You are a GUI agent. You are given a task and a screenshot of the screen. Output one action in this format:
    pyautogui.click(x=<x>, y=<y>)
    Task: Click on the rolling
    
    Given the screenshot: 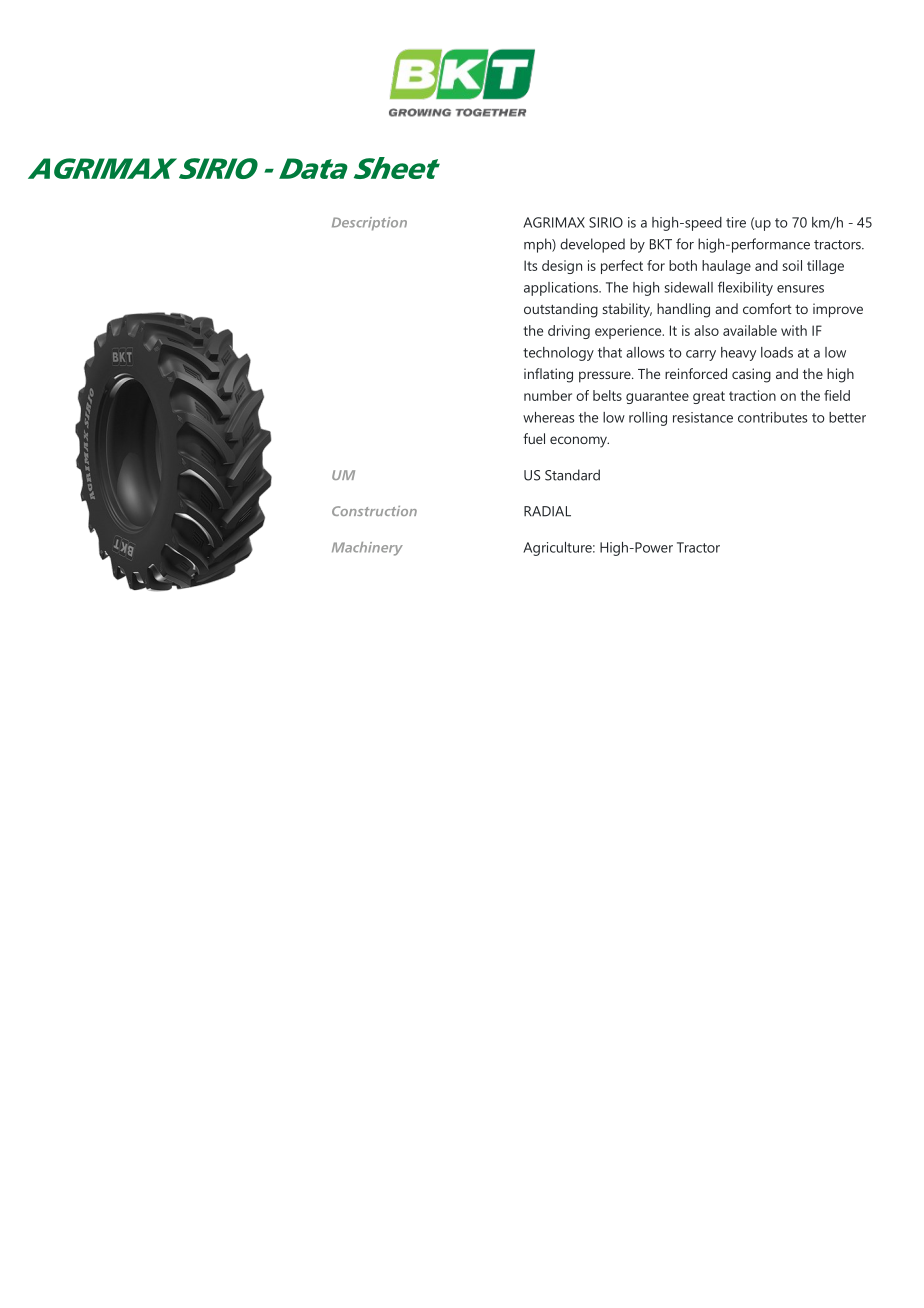 What is the action you would take?
    pyautogui.click(x=648, y=419)
